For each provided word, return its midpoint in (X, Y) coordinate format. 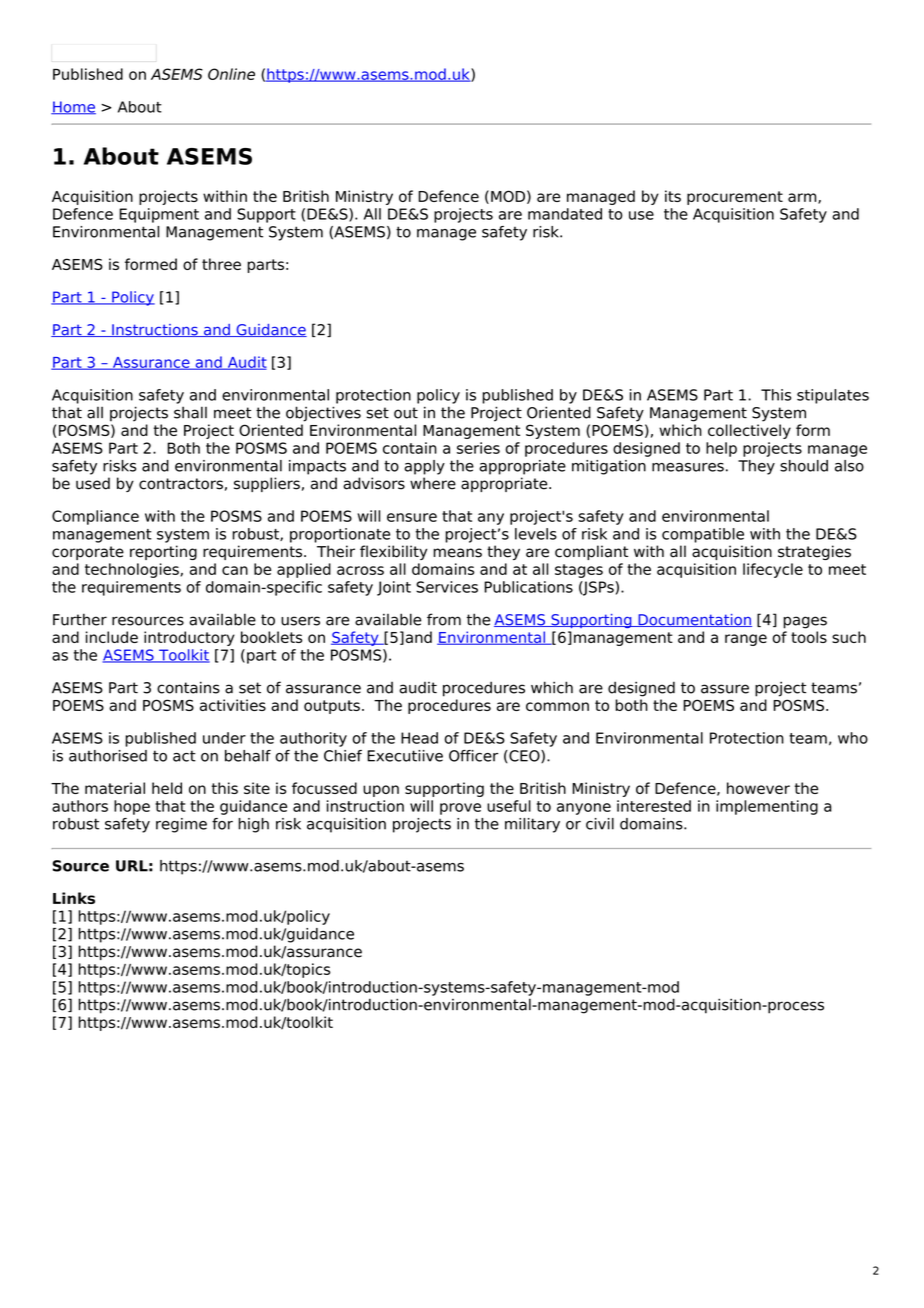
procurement (735, 198)
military (532, 825)
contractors (181, 484)
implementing (767, 807)
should (804, 466)
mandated (565, 214)
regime (181, 825)
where (433, 483)
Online (231, 74)
